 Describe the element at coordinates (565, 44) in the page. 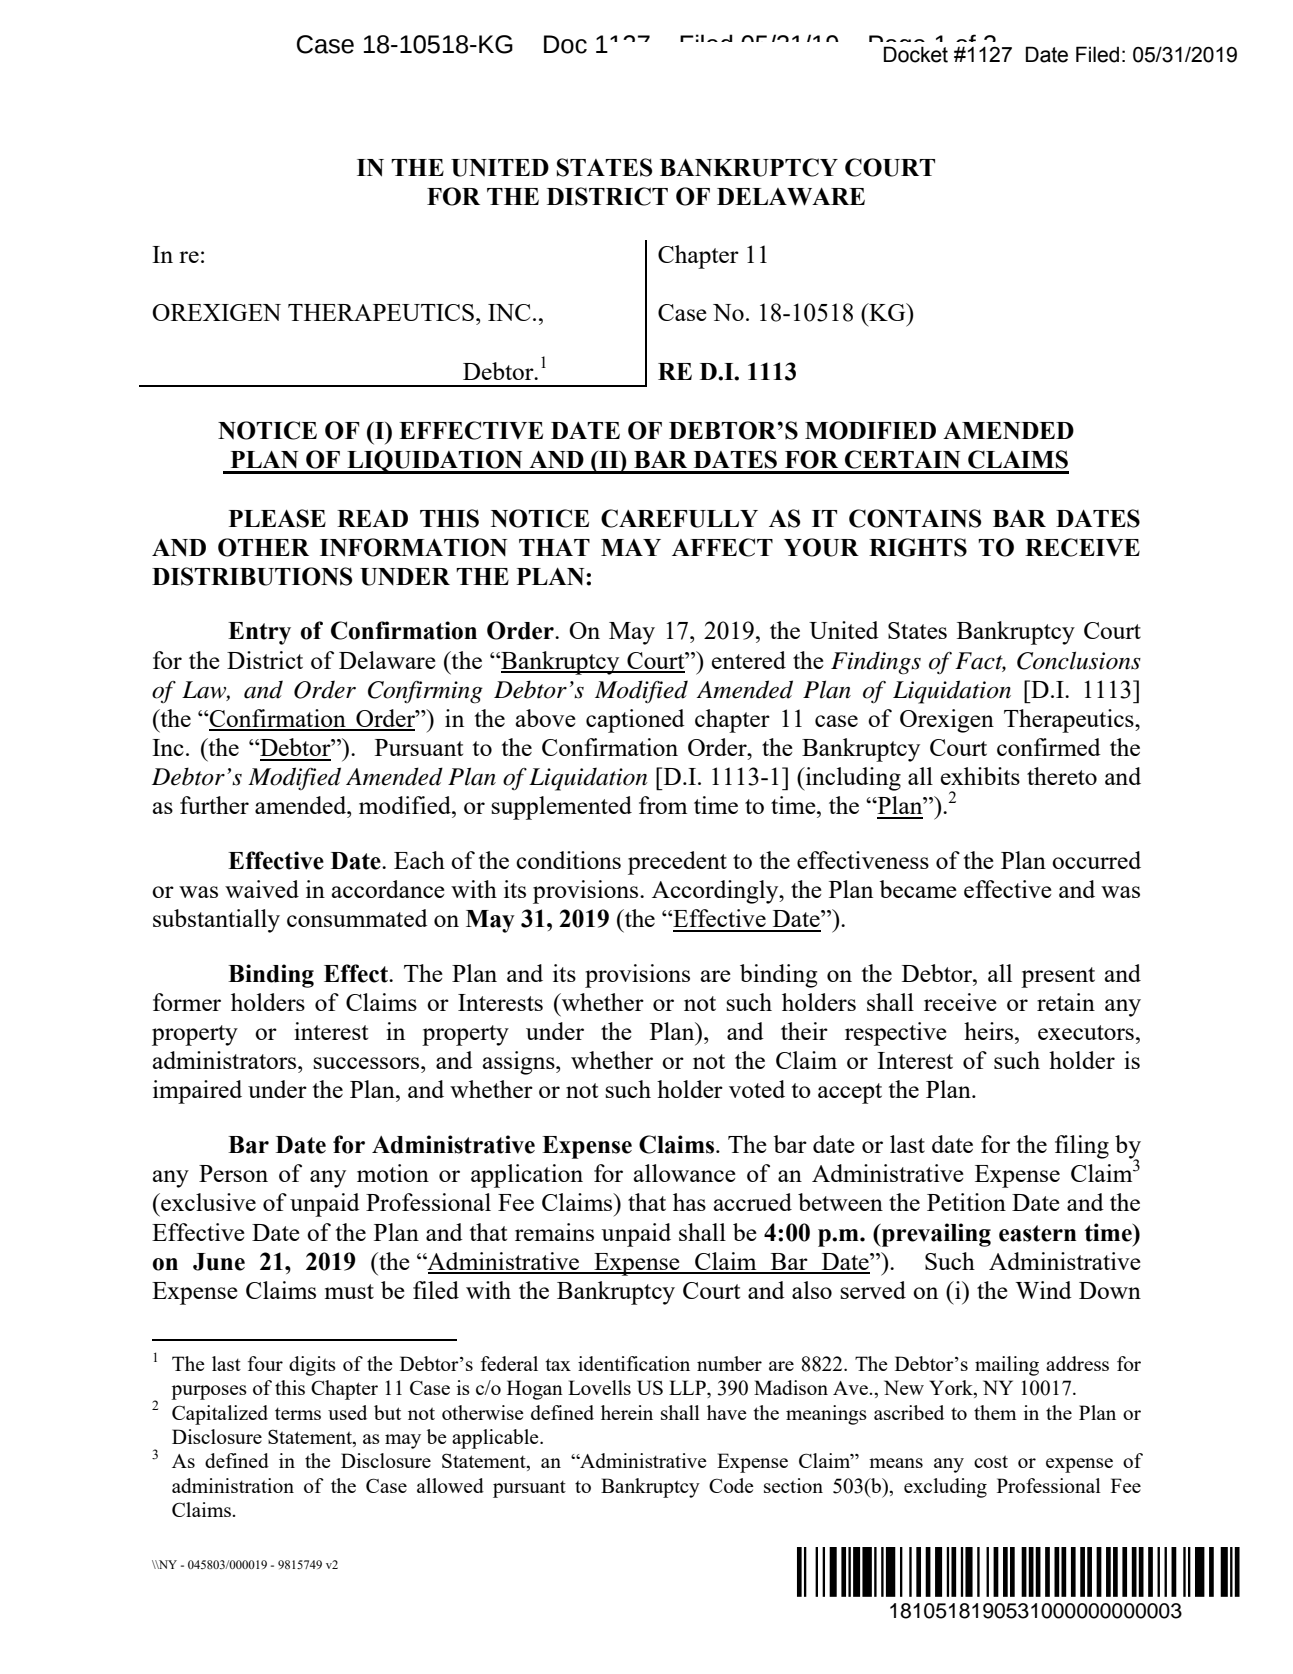

I see `Doc` at that location.
